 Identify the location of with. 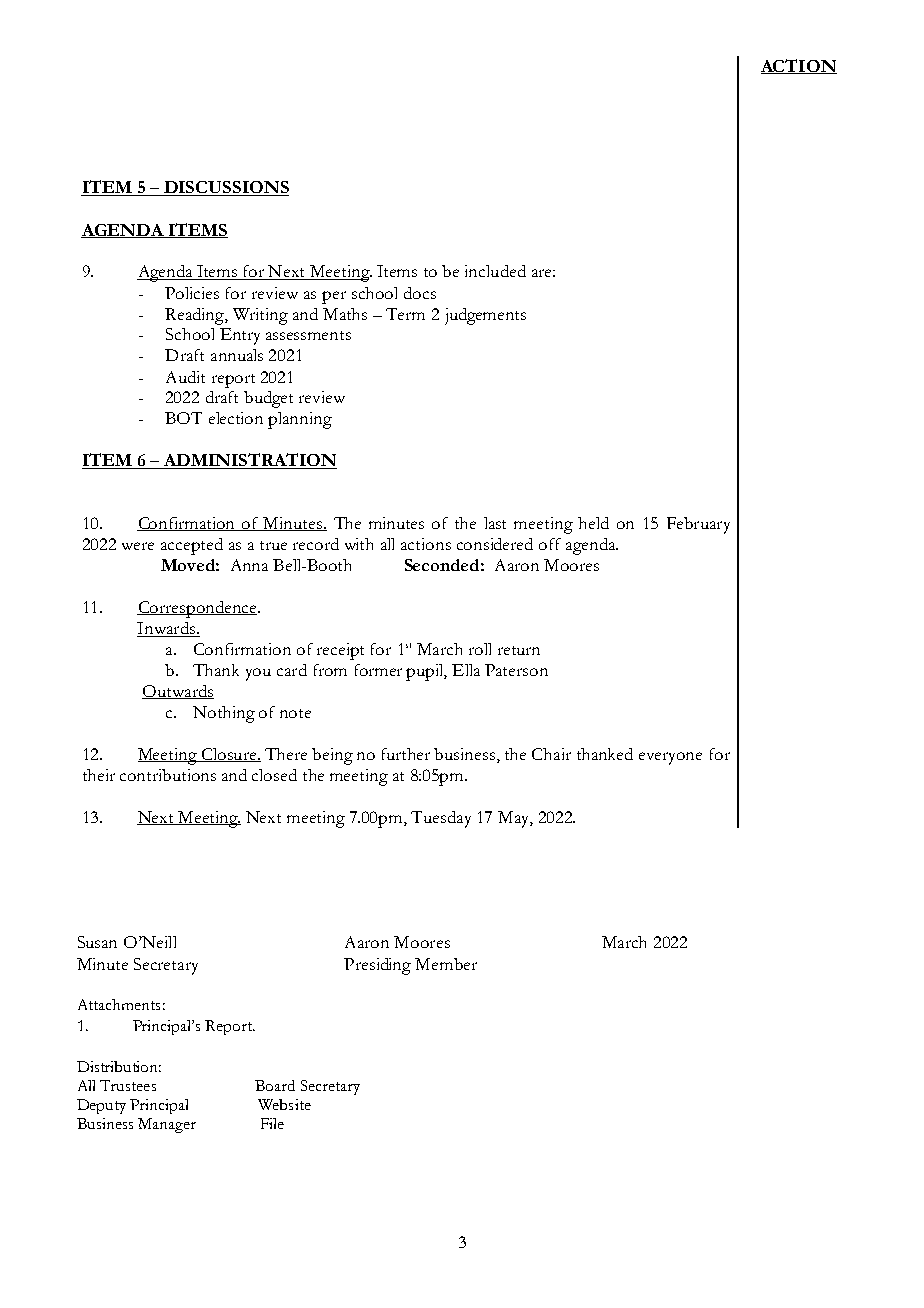
(359, 544).
